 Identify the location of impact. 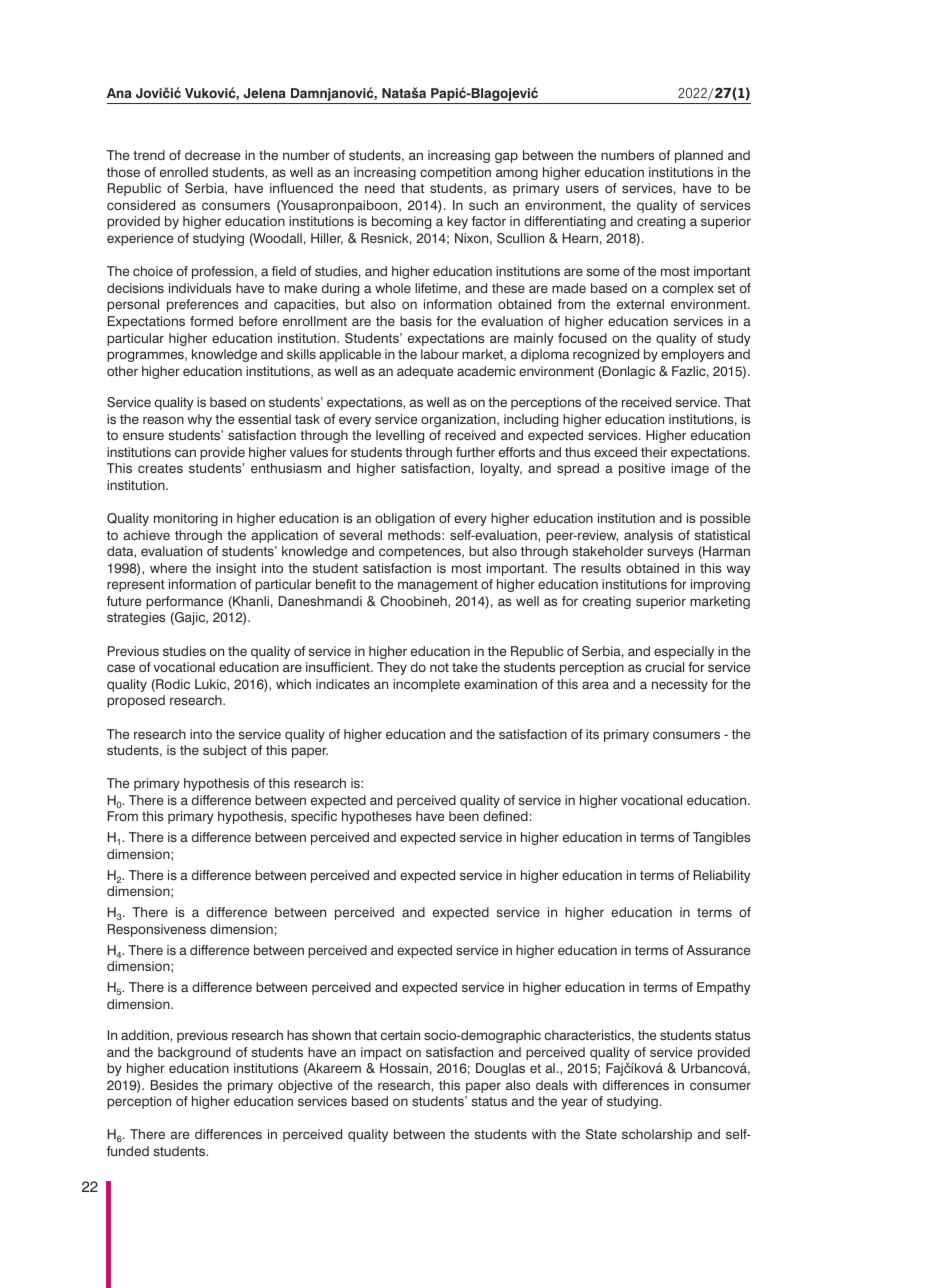
(381, 1053).
